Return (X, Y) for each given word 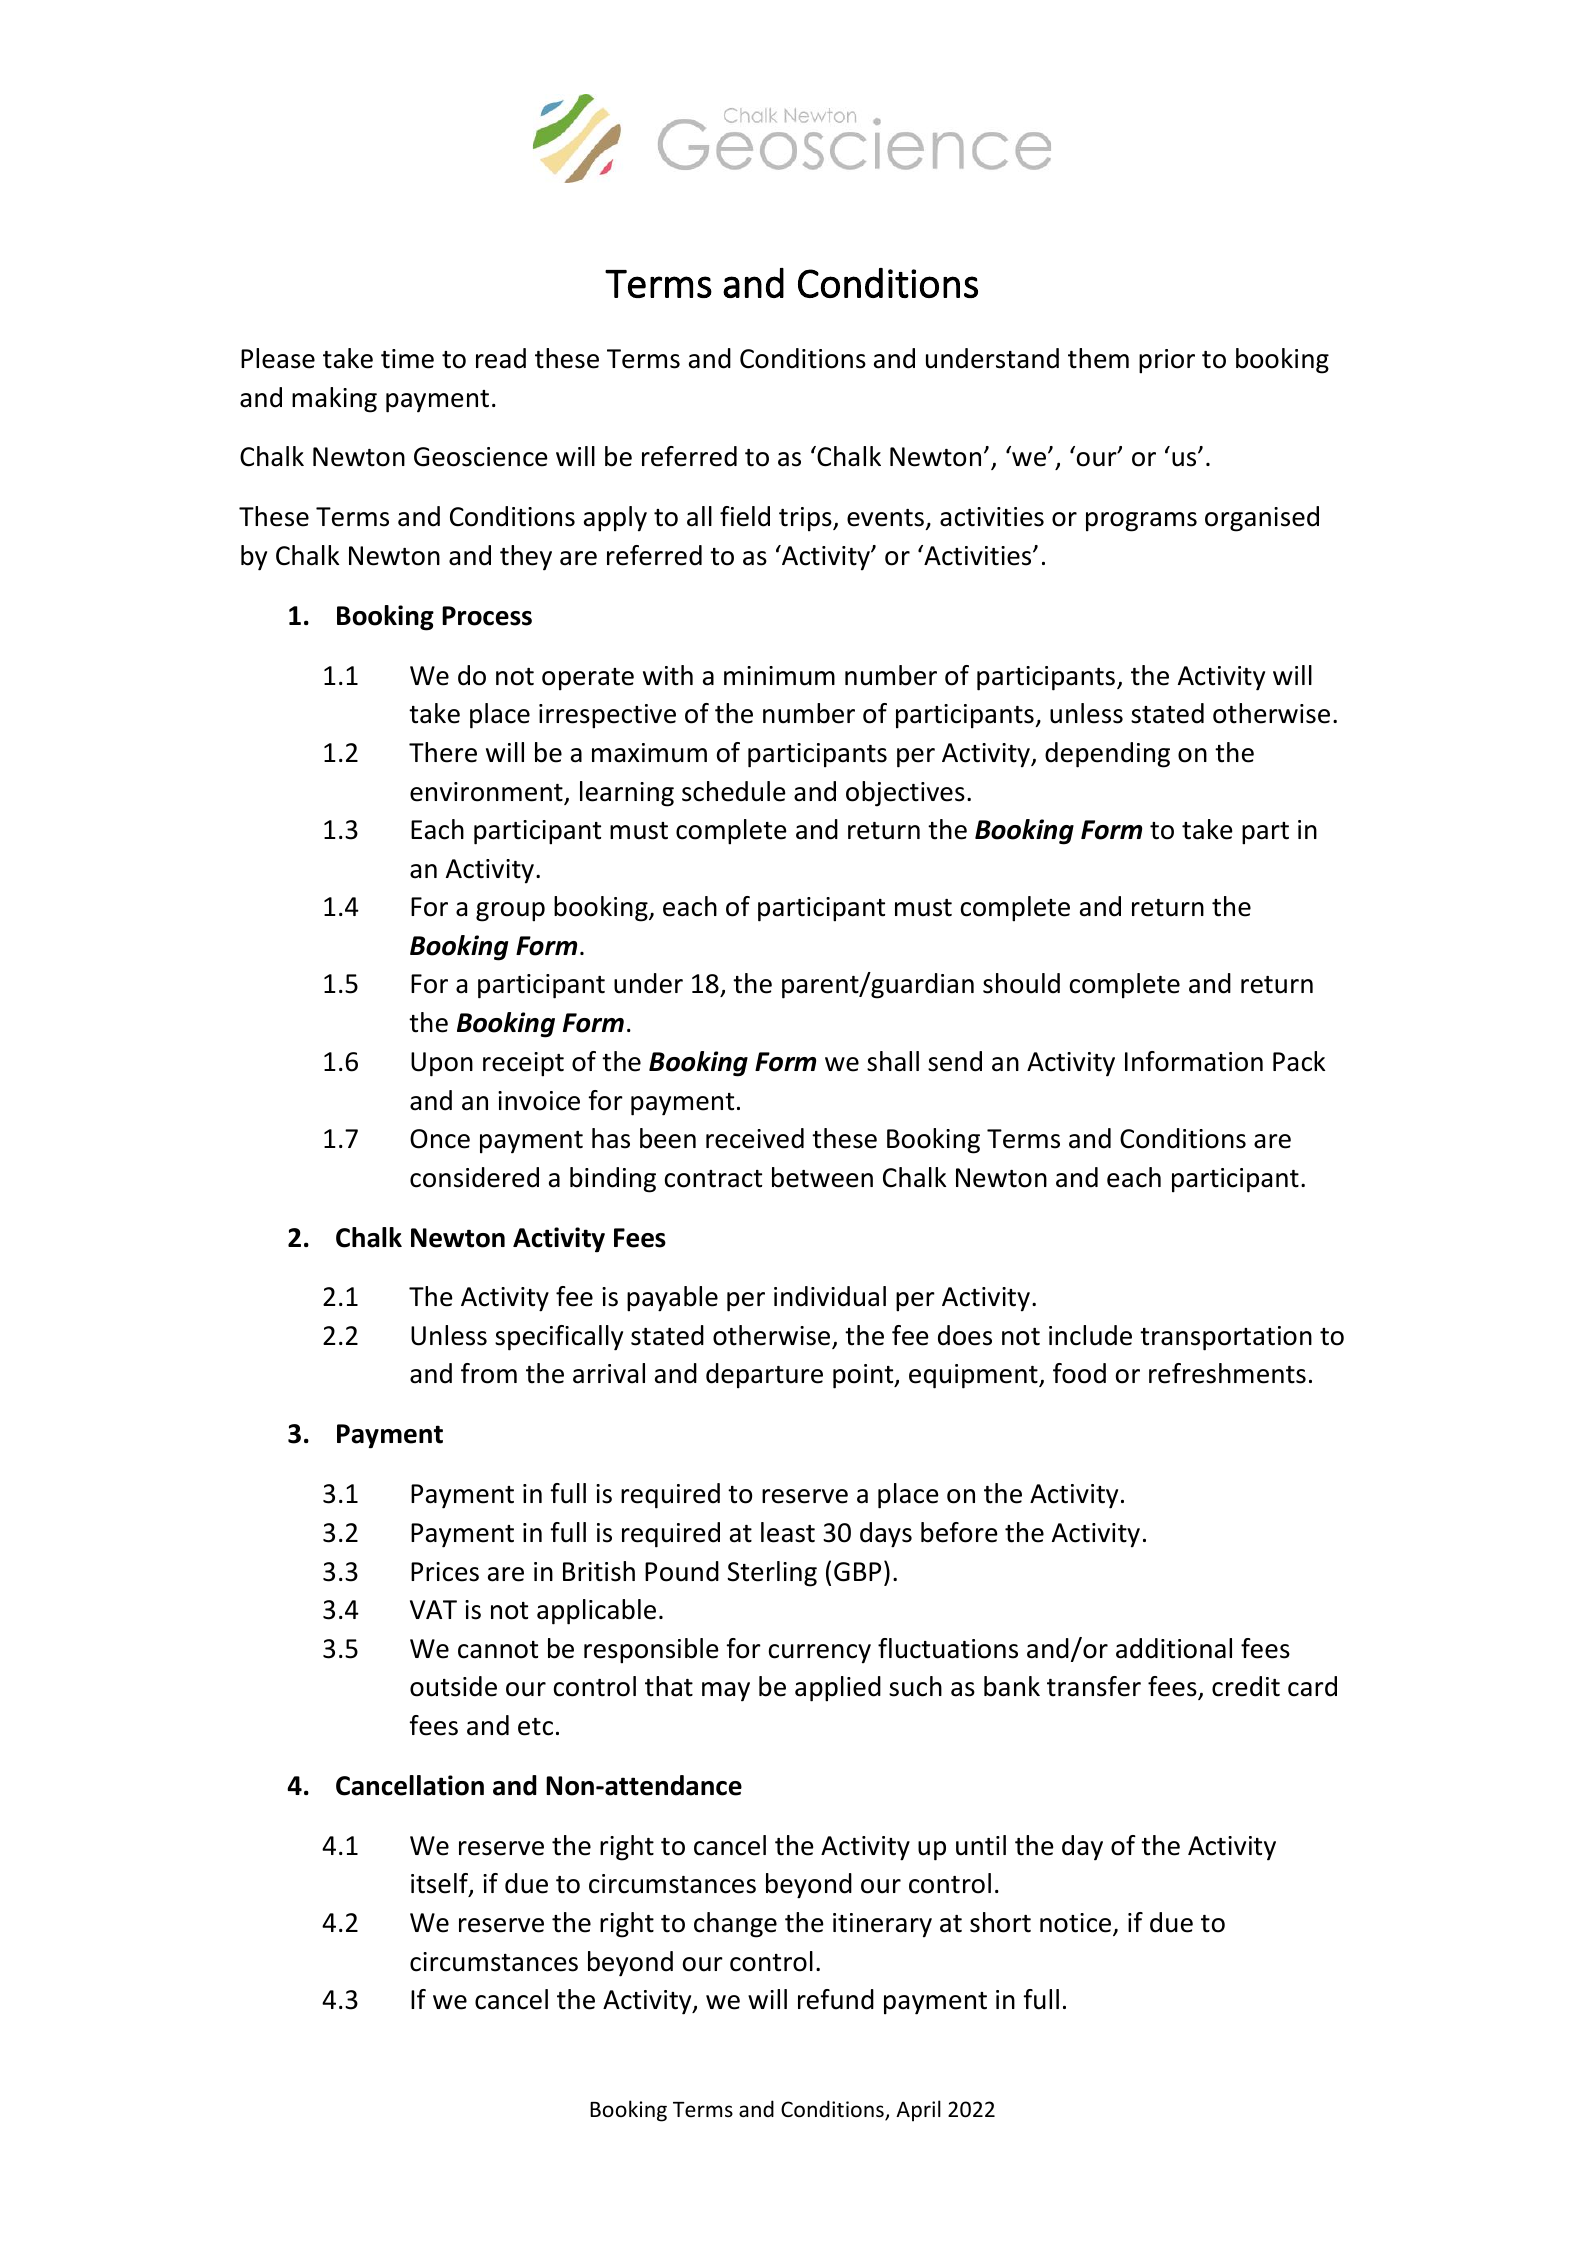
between (822, 1177)
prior (1167, 361)
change (735, 1925)
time (407, 359)
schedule (734, 791)
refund (836, 1999)
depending (1107, 755)
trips (806, 519)
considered (474, 1177)
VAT (433, 1609)
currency (820, 1654)
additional (1174, 1648)
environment (487, 793)
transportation (1226, 1338)
